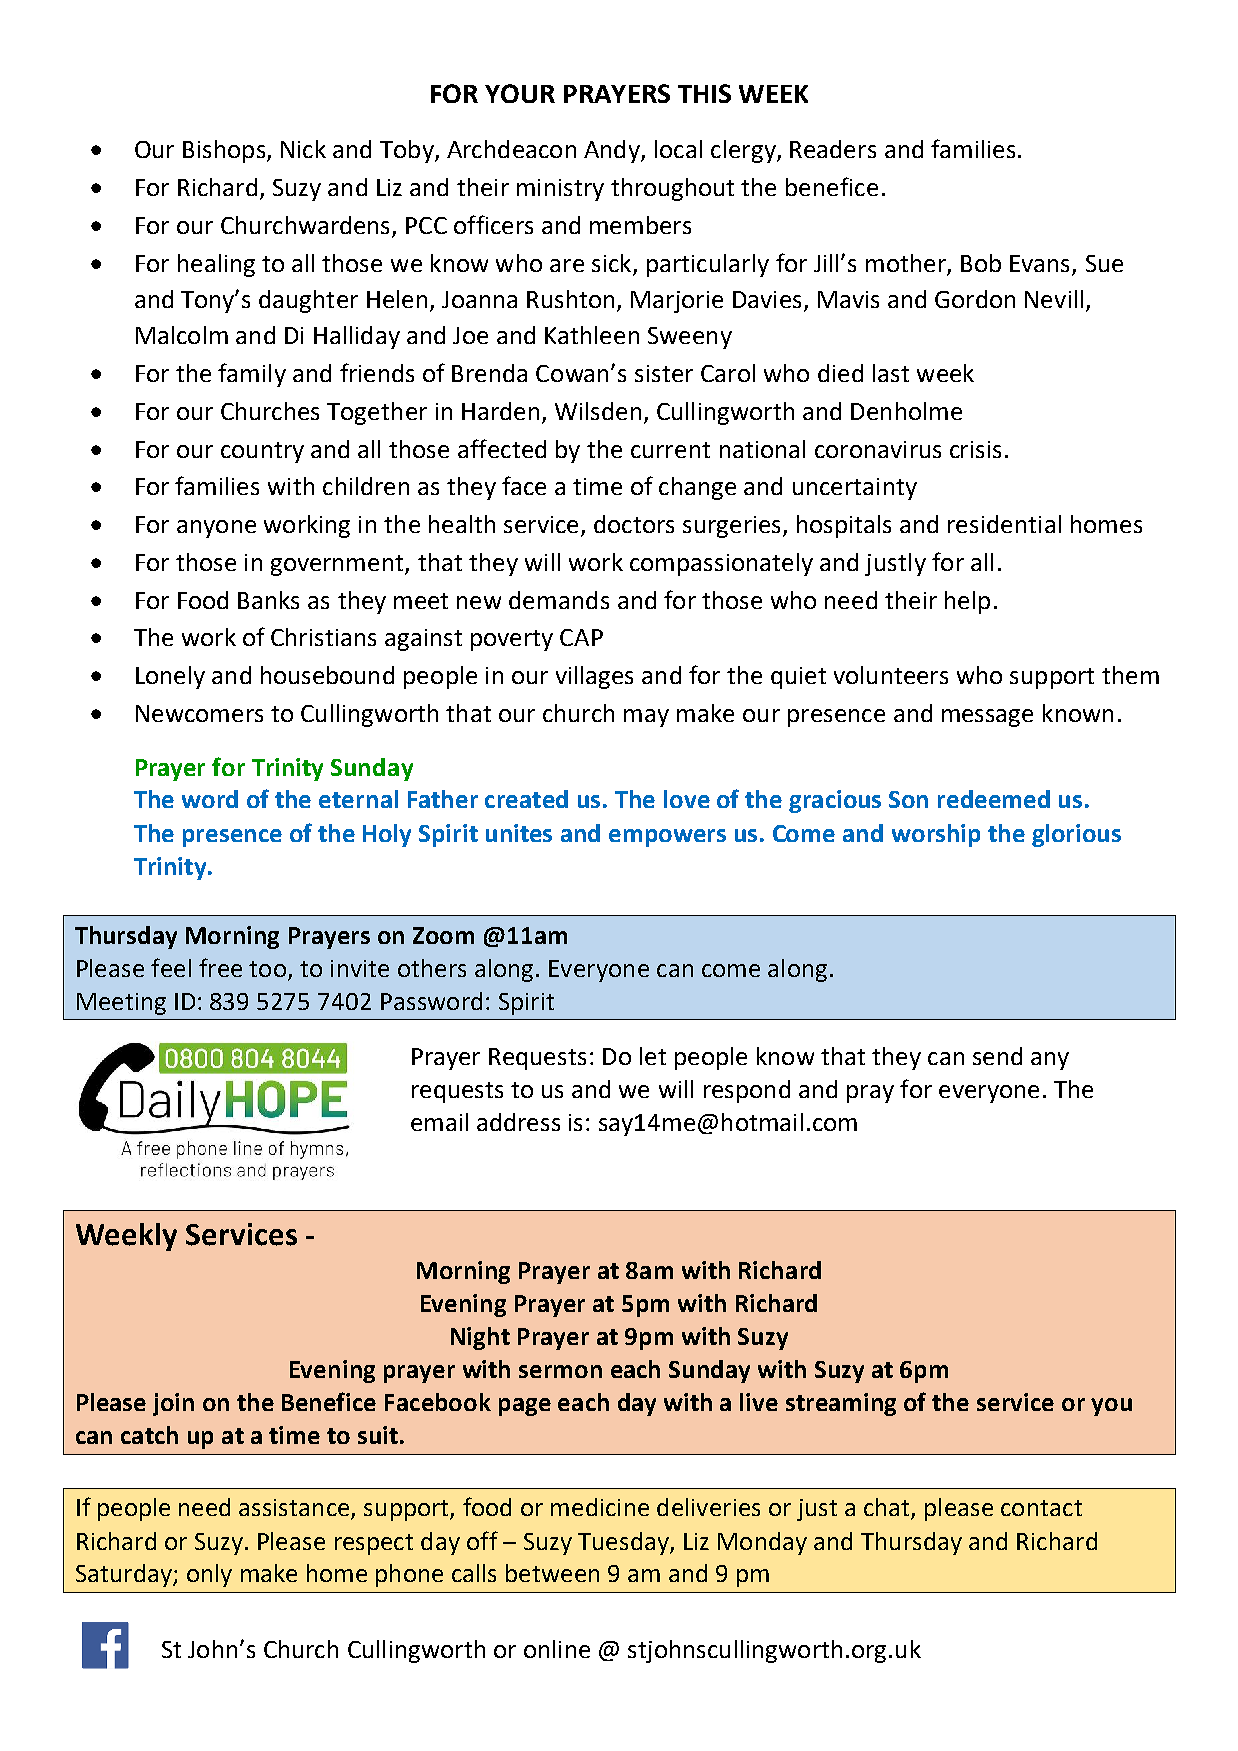  I want to click on send, so click(997, 1056).
